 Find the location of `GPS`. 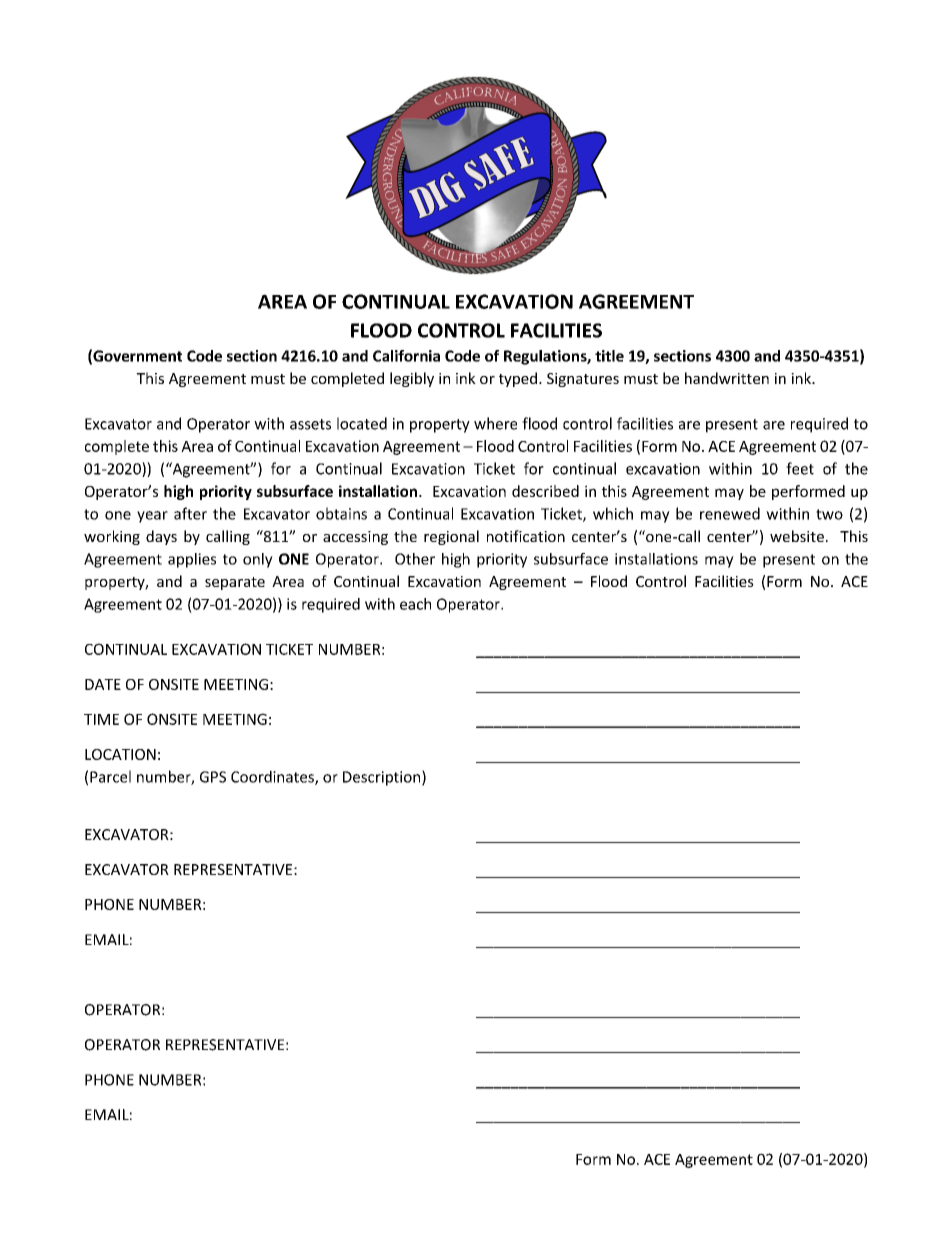

GPS is located at coordinates (213, 777).
